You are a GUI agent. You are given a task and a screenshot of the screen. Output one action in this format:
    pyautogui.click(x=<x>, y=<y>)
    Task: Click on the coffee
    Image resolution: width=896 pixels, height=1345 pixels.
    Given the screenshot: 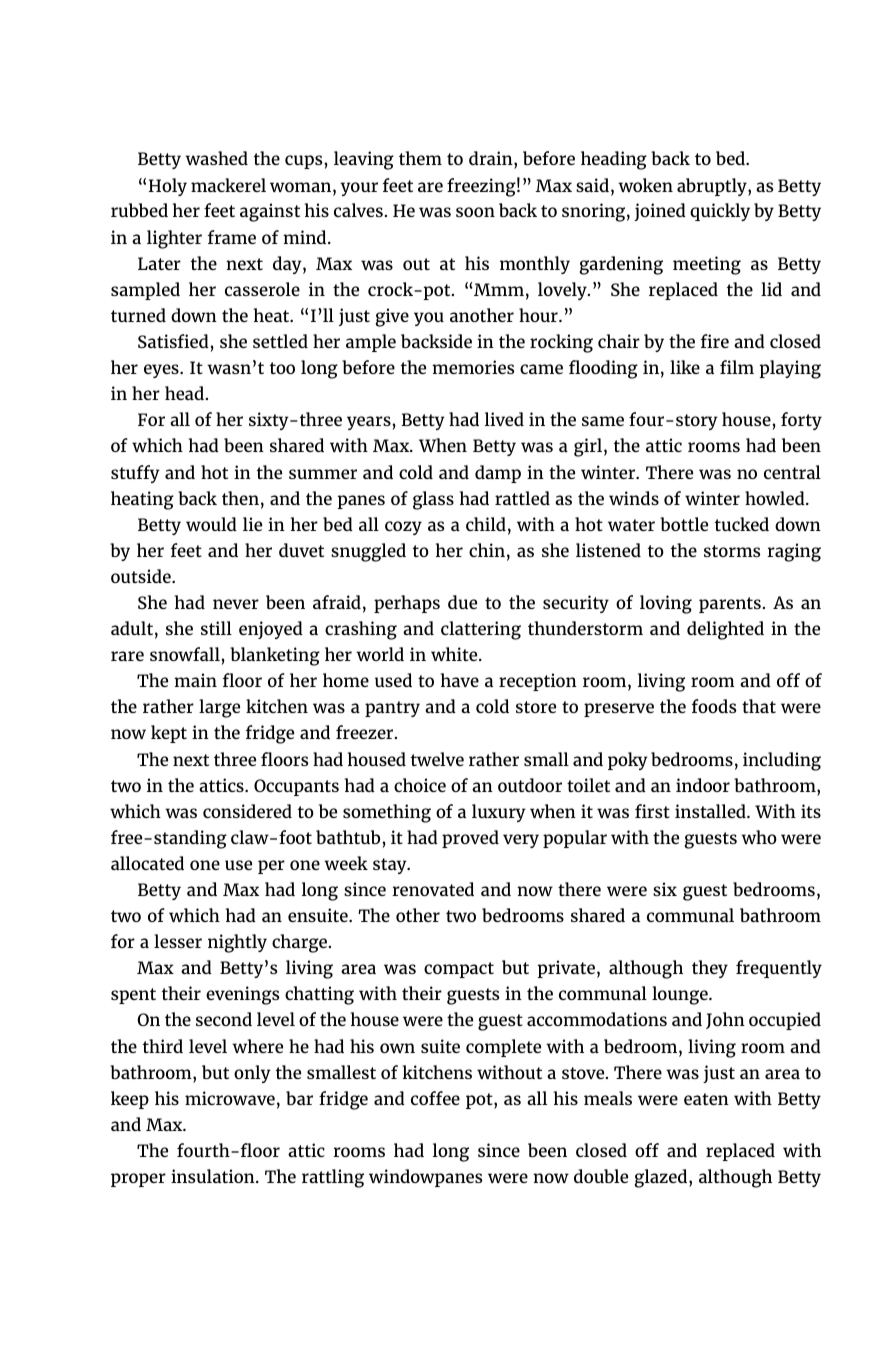 What is the action you would take?
    pyautogui.click(x=435, y=1098)
